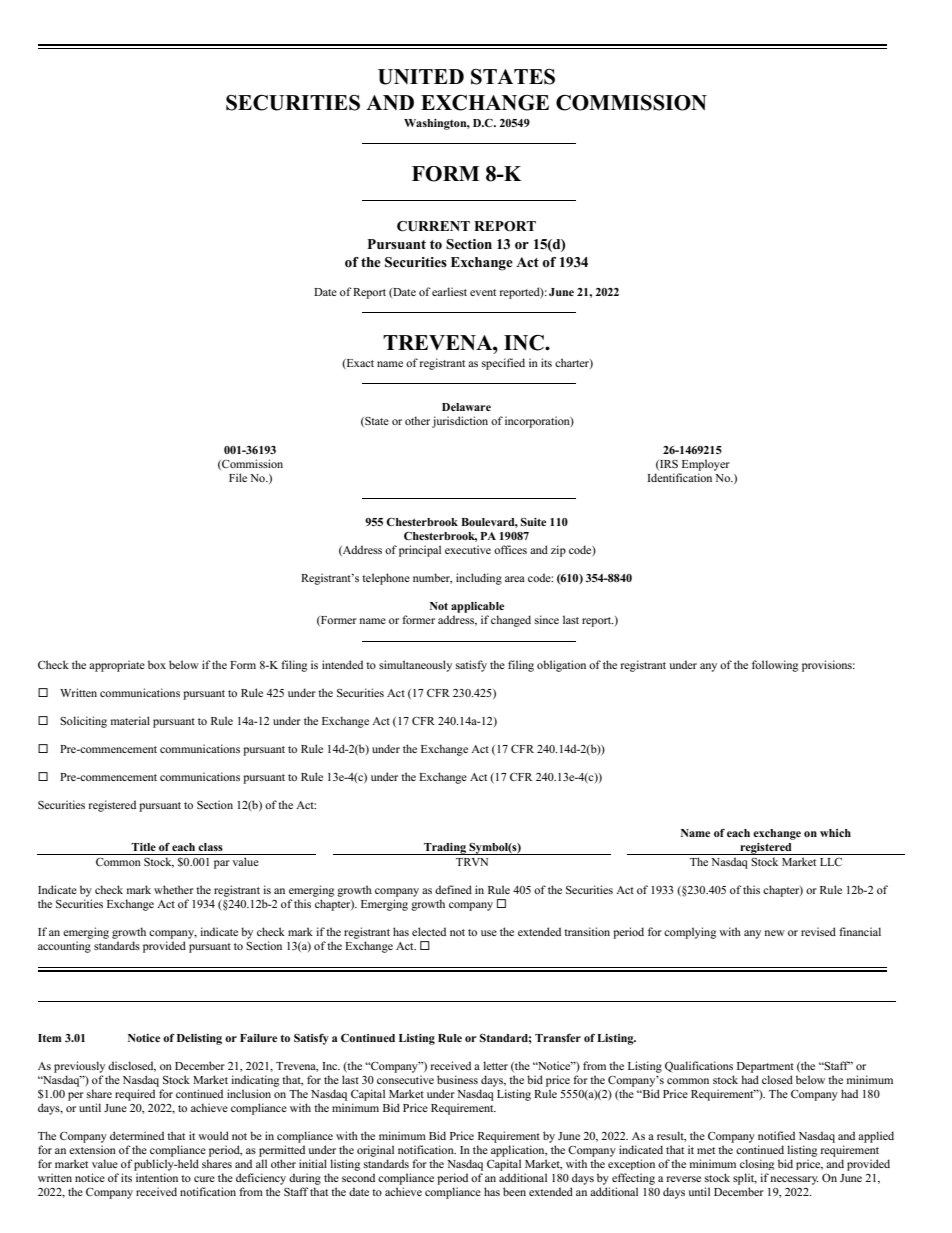 The image size is (952, 1233). What do you see at coordinates (757, 1164) in the screenshot?
I see `closing` at bounding box center [757, 1164].
